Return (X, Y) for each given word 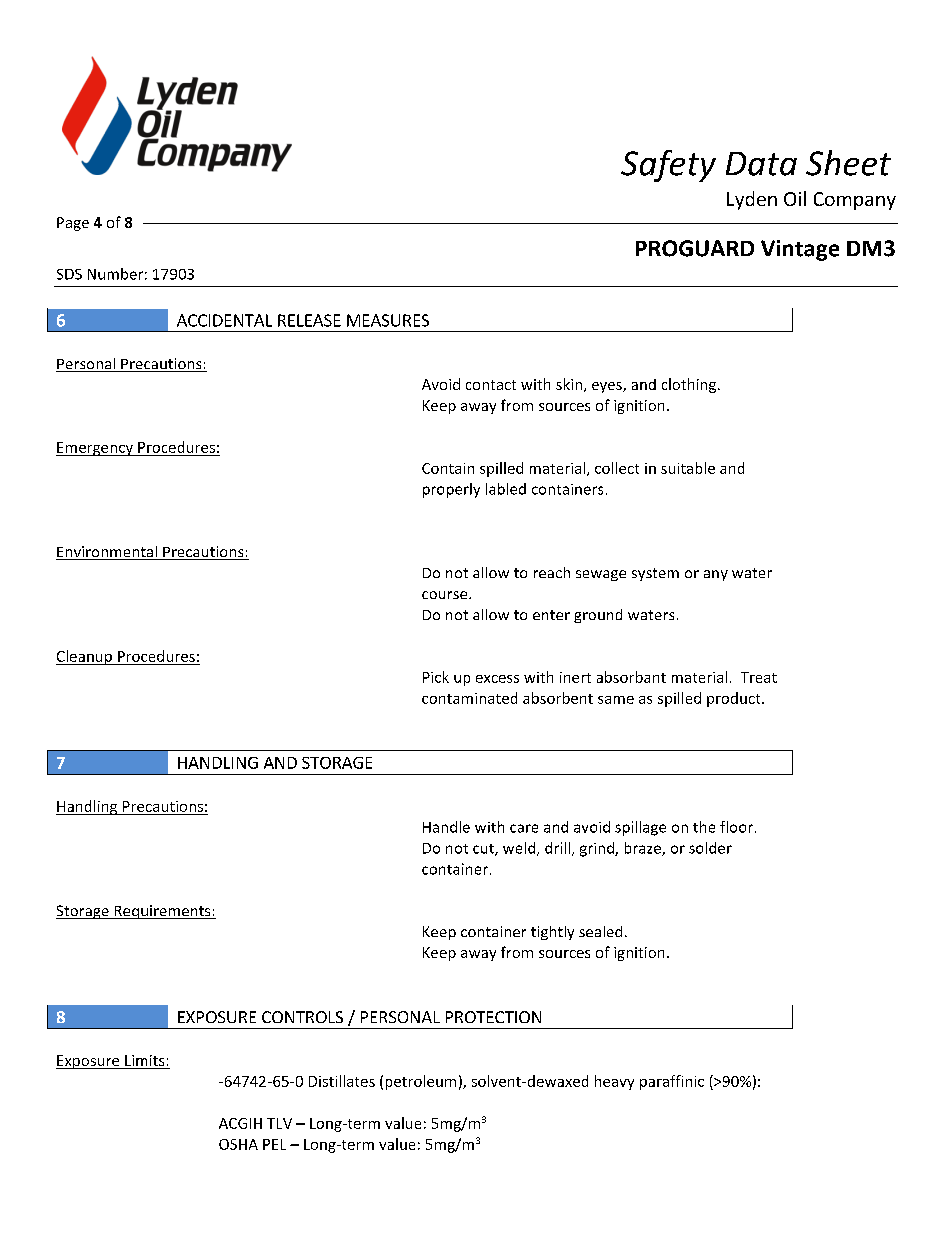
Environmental (107, 553)
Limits (145, 1062)
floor (738, 827)
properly (451, 490)
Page (73, 224)
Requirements (162, 912)
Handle (446, 827)
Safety (668, 166)
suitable (688, 468)
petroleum (421, 1082)
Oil (795, 198)
